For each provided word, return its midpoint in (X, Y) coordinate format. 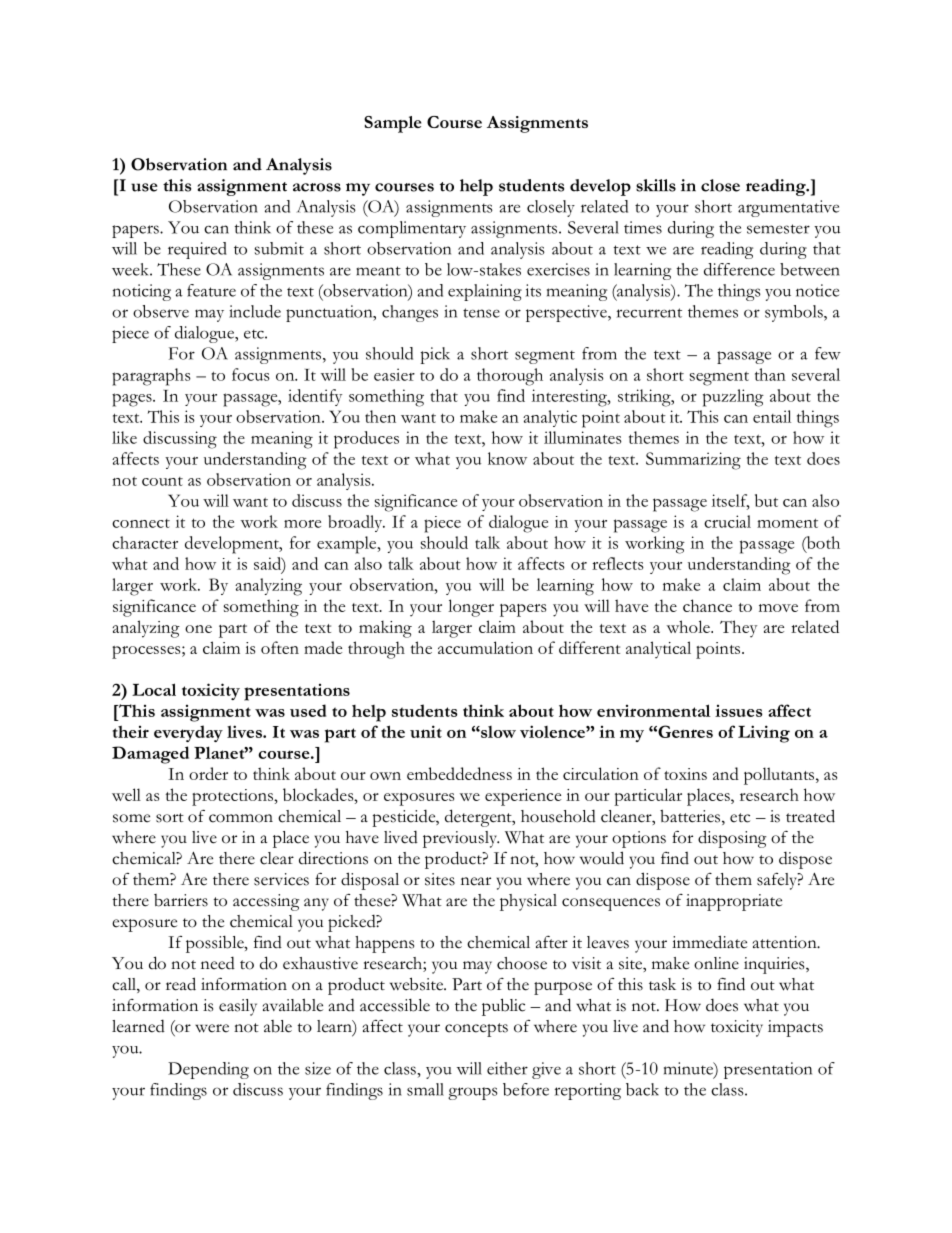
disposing (732, 839)
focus (251, 374)
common (241, 818)
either (507, 1068)
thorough (510, 377)
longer (471, 608)
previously (461, 839)
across (317, 187)
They (738, 629)
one (198, 629)
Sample (392, 124)
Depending (208, 1070)
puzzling (733, 398)
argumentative (788, 208)
